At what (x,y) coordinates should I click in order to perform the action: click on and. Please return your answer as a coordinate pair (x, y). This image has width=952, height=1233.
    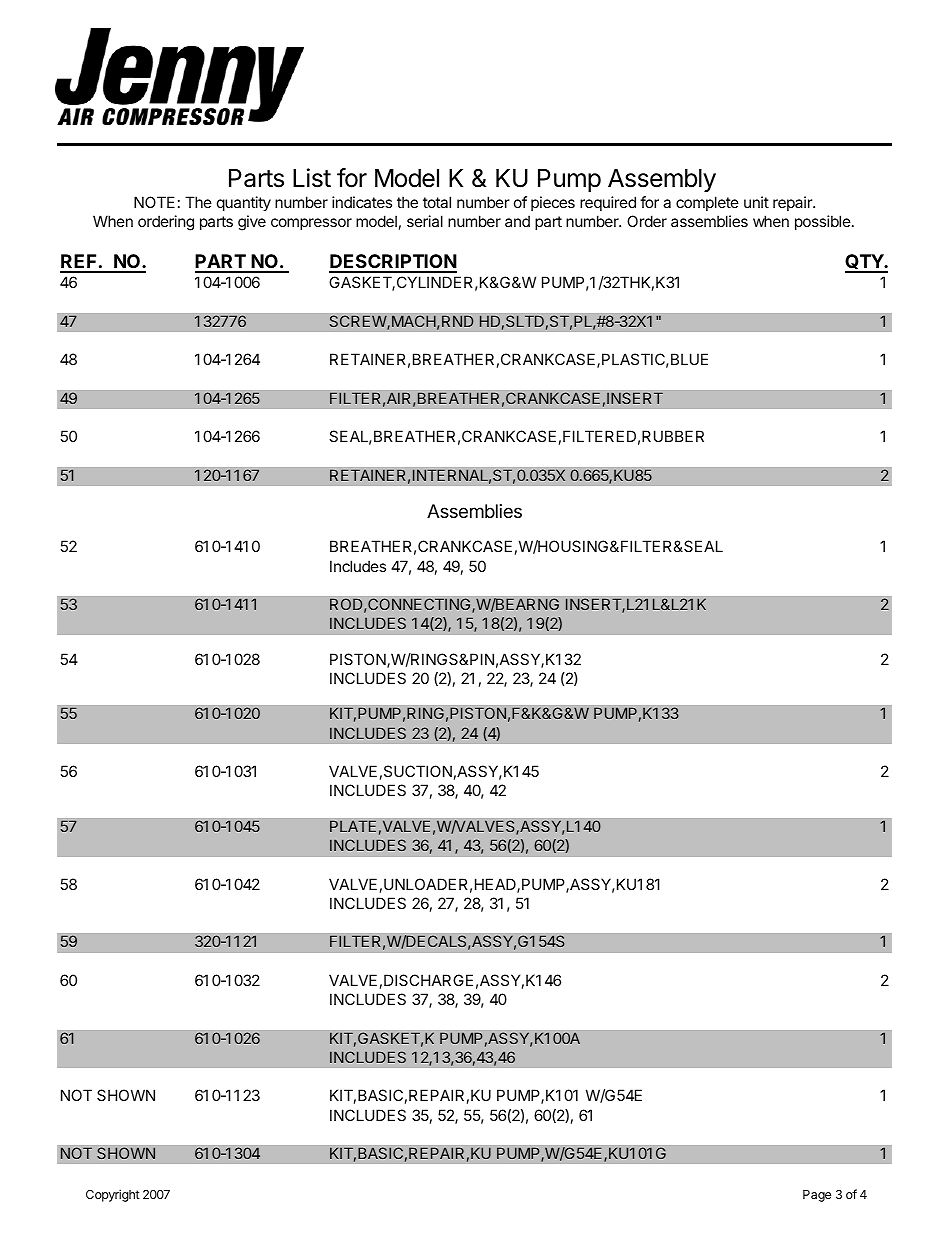
    Looking at the image, I should click on (517, 221).
